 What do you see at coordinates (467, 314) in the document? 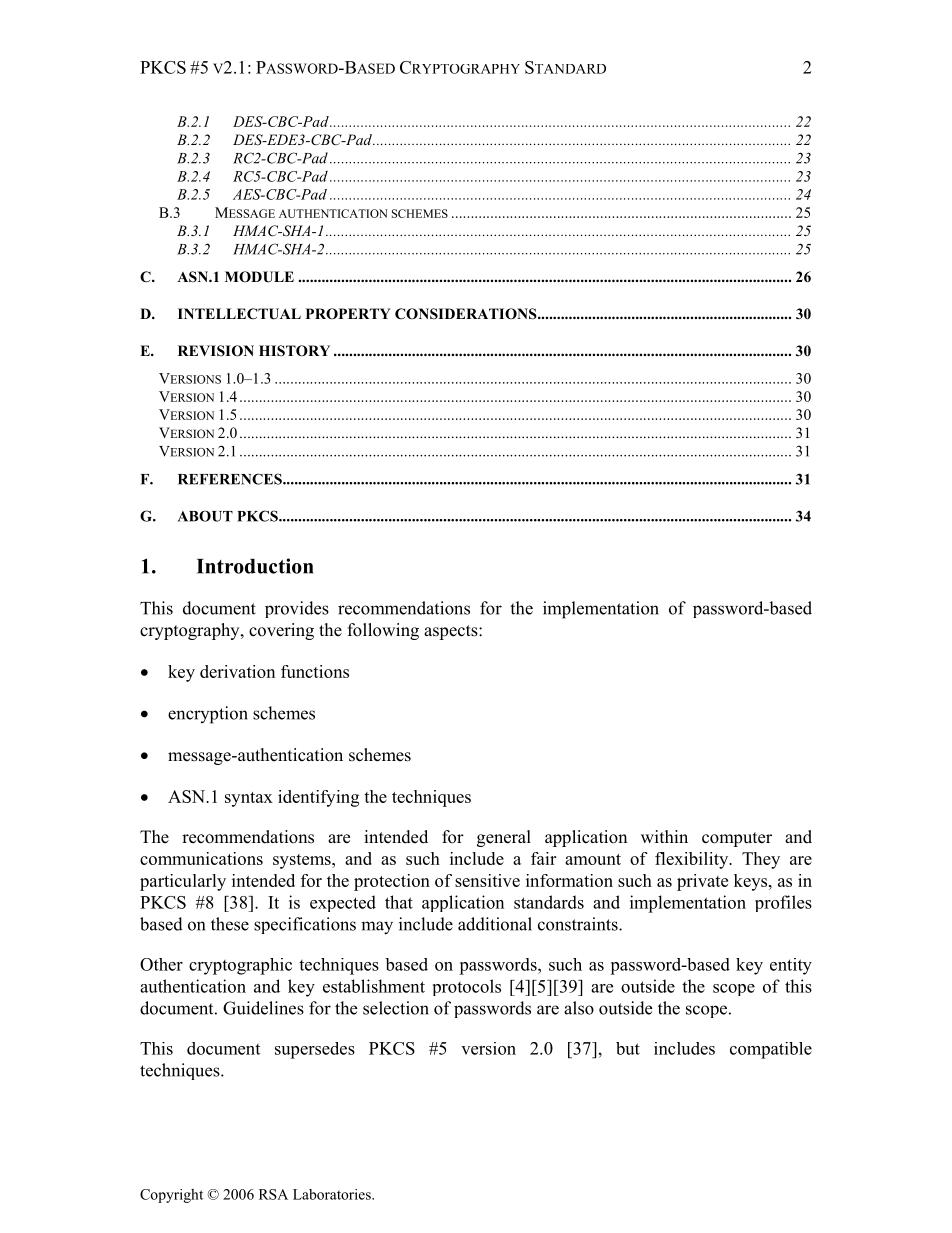
I see `CONSIDERATIONS` at bounding box center [467, 314].
